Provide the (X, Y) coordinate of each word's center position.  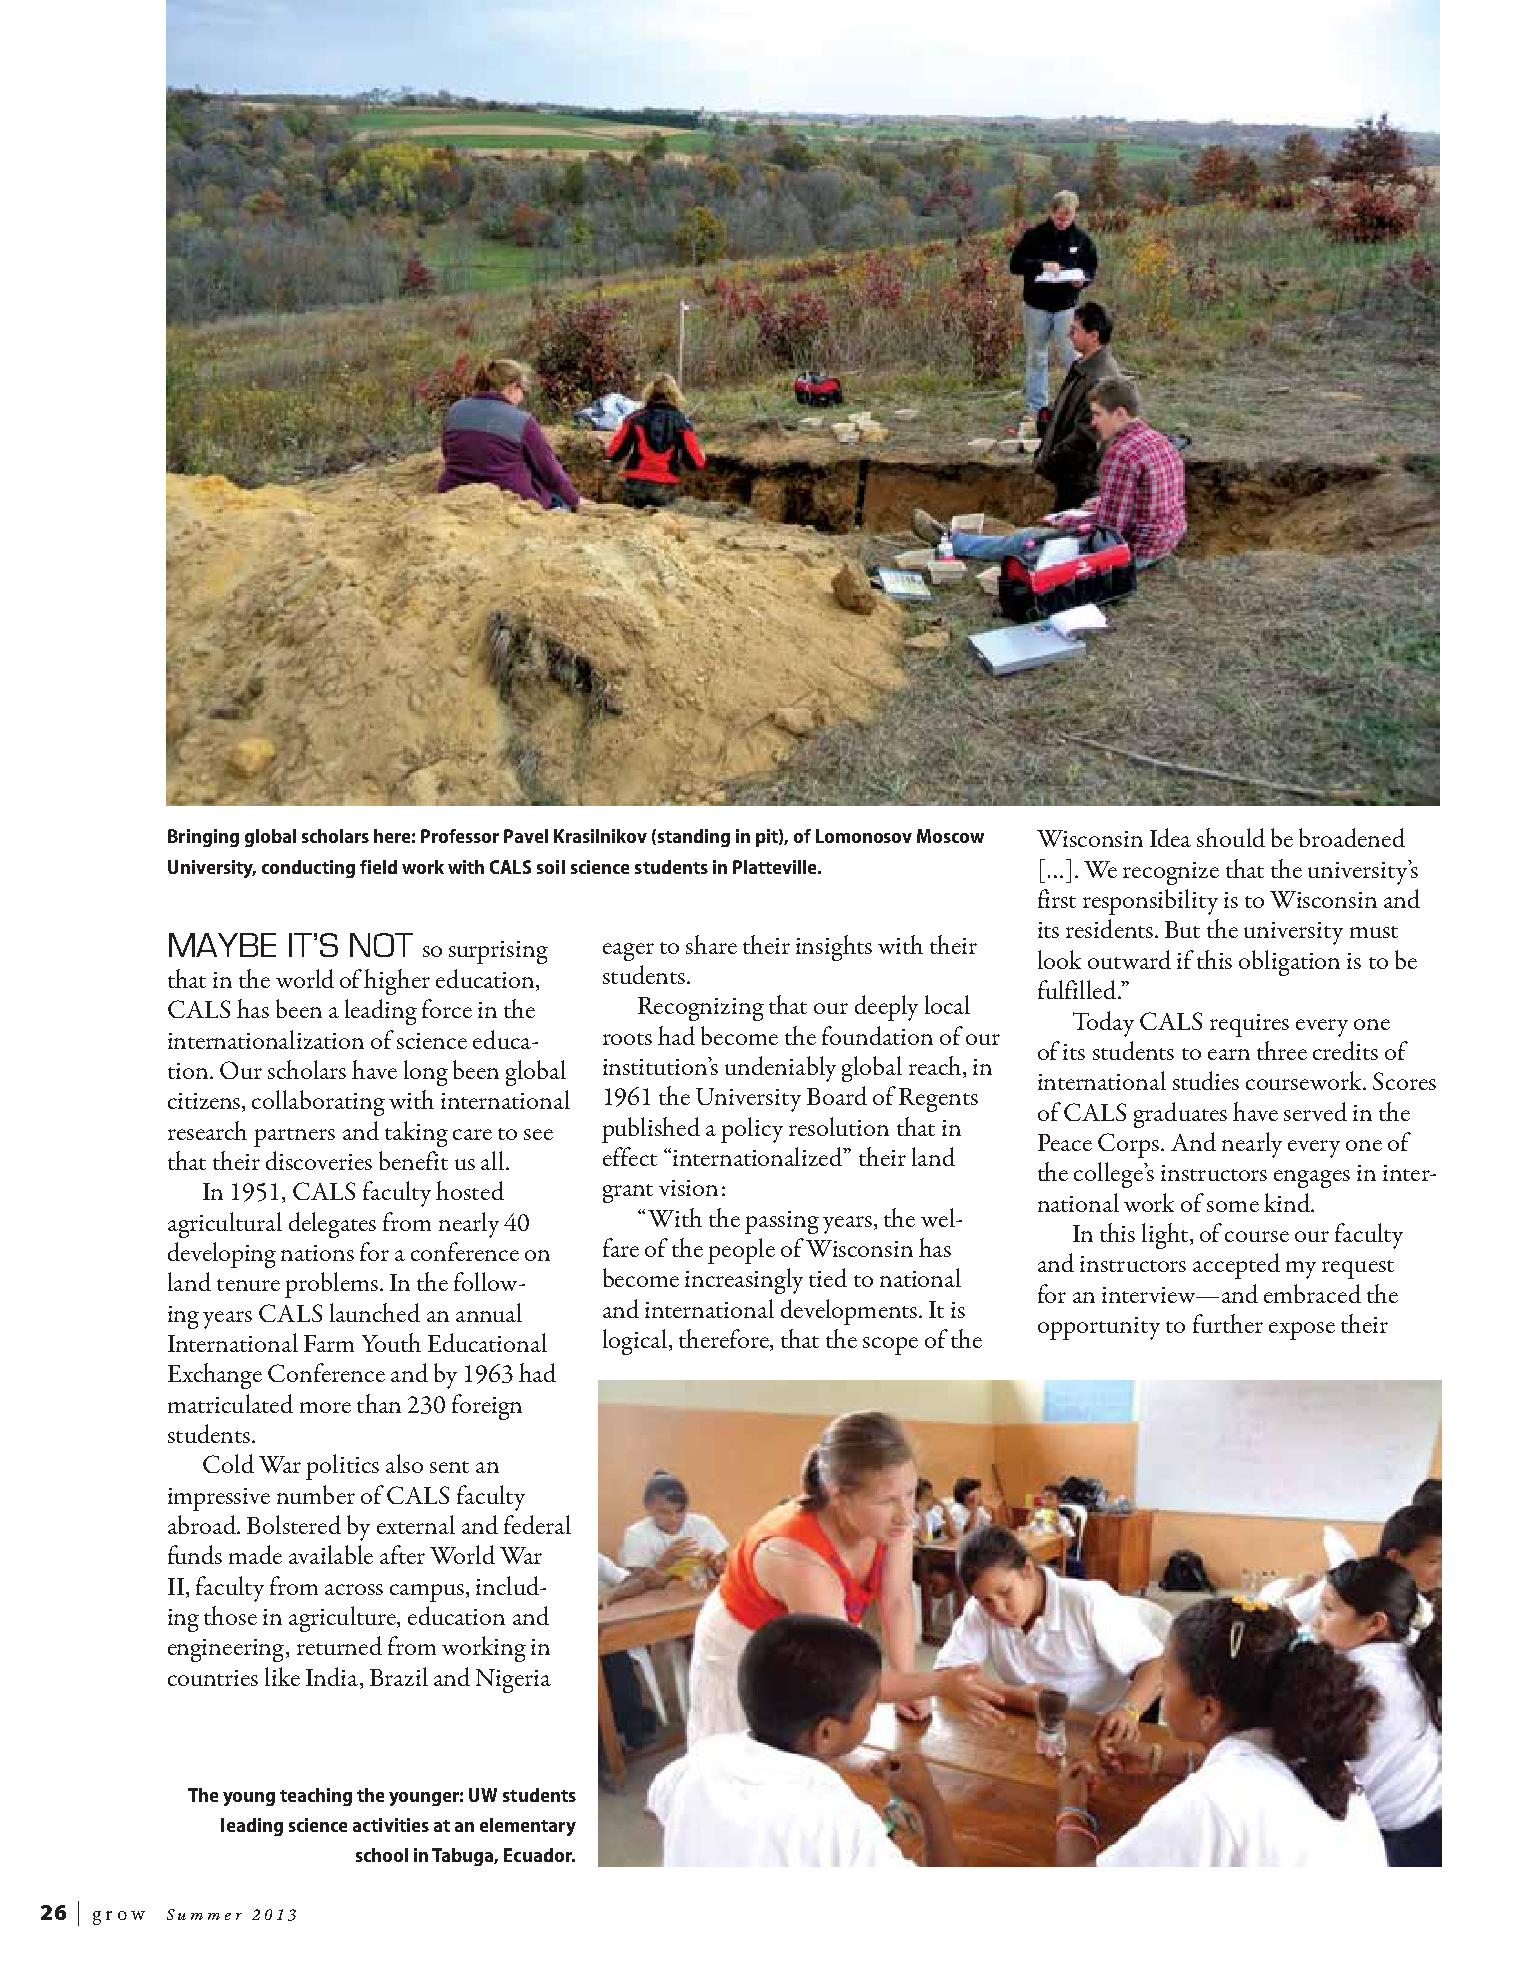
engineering (227, 1650)
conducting (308, 869)
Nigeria (513, 1681)
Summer (204, 1914)
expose (1302, 1331)
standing (692, 838)
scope (890, 1346)
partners (294, 1137)
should (1231, 837)
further (1228, 1323)
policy (752, 1130)
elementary (528, 1827)
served (1315, 1111)
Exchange (215, 1376)
